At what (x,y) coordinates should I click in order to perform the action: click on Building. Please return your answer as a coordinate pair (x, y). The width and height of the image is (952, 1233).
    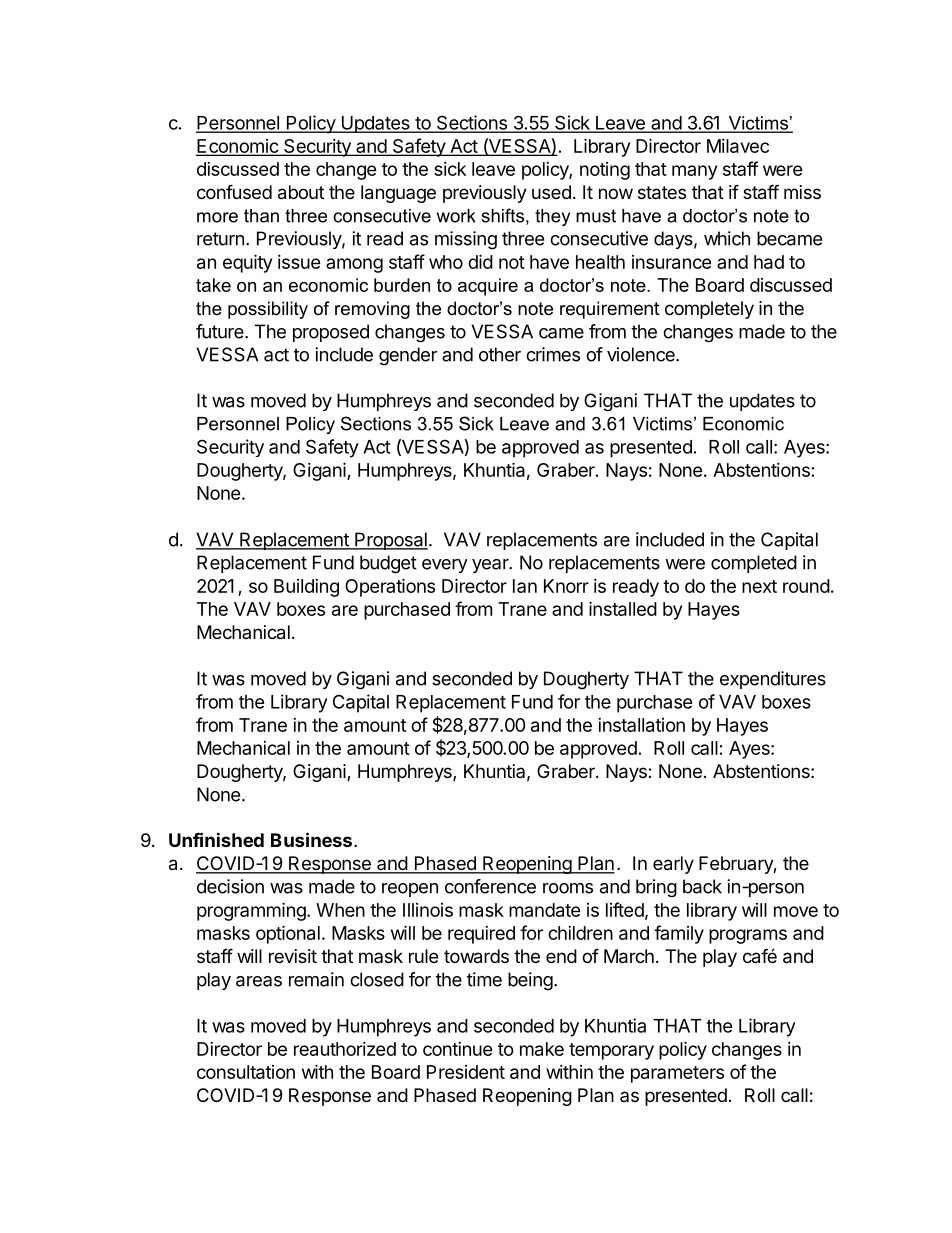
    Looking at the image, I should click on (306, 588).
